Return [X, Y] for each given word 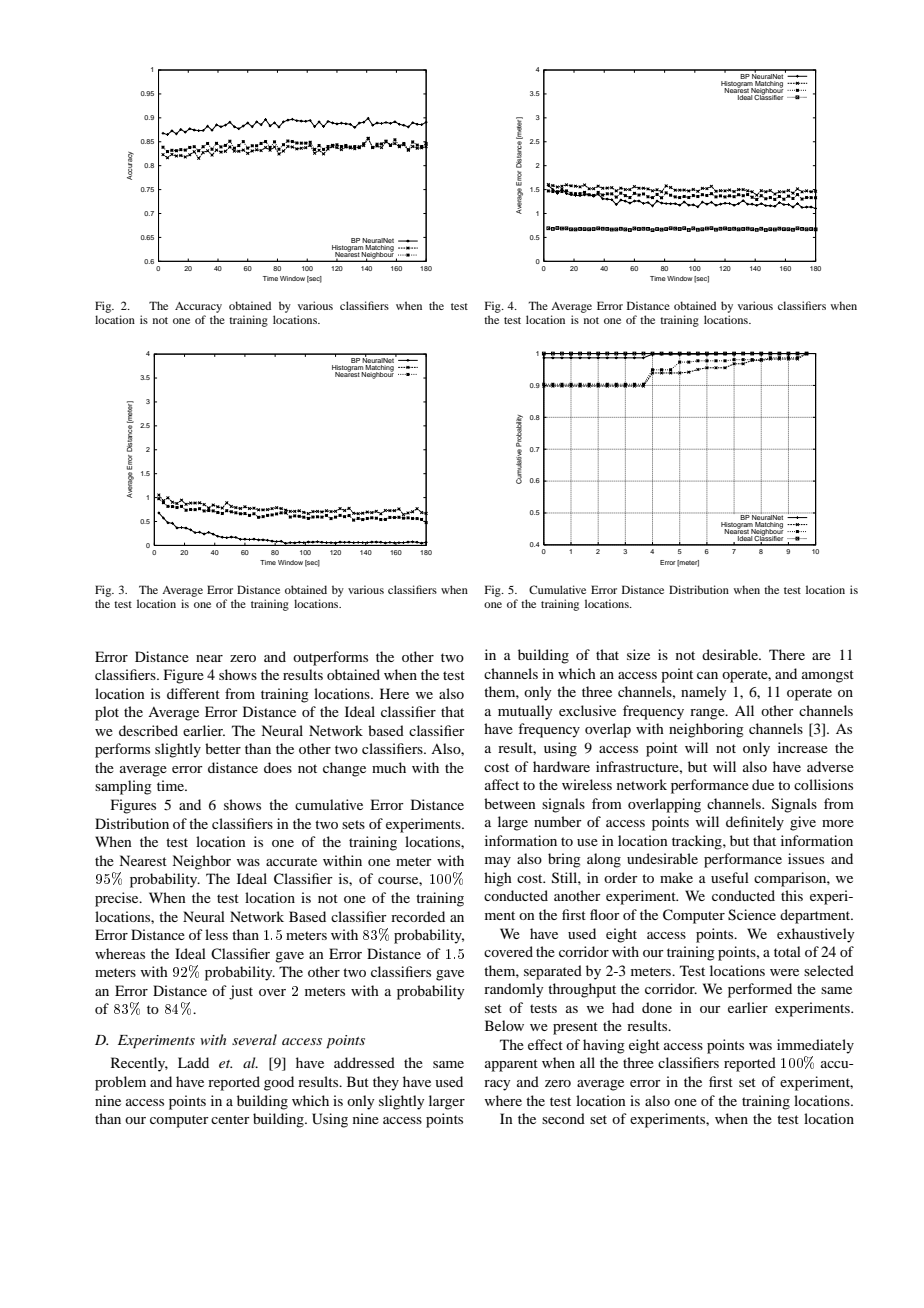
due [763, 784]
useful [730, 877]
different [193, 693]
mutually [525, 712]
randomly [513, 990]
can [707, 675]
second [563, 1118]
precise [118, 899]
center [230, 1119]
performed [760, 990]
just [241, 992]
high [498, 879]
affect [502, 784]
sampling [123, 787]
